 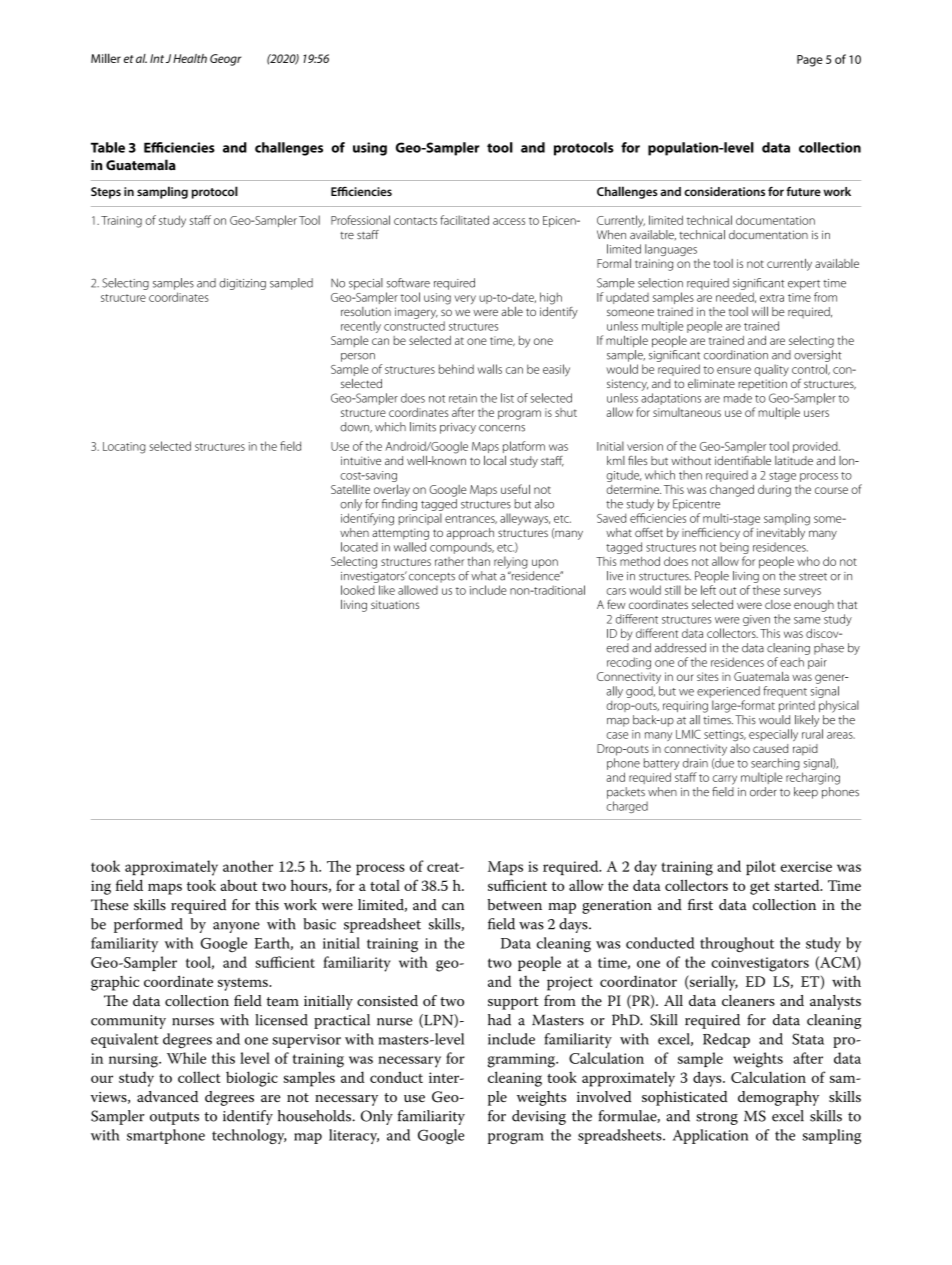 I want to click on walls, so click(x=490, y=369).
